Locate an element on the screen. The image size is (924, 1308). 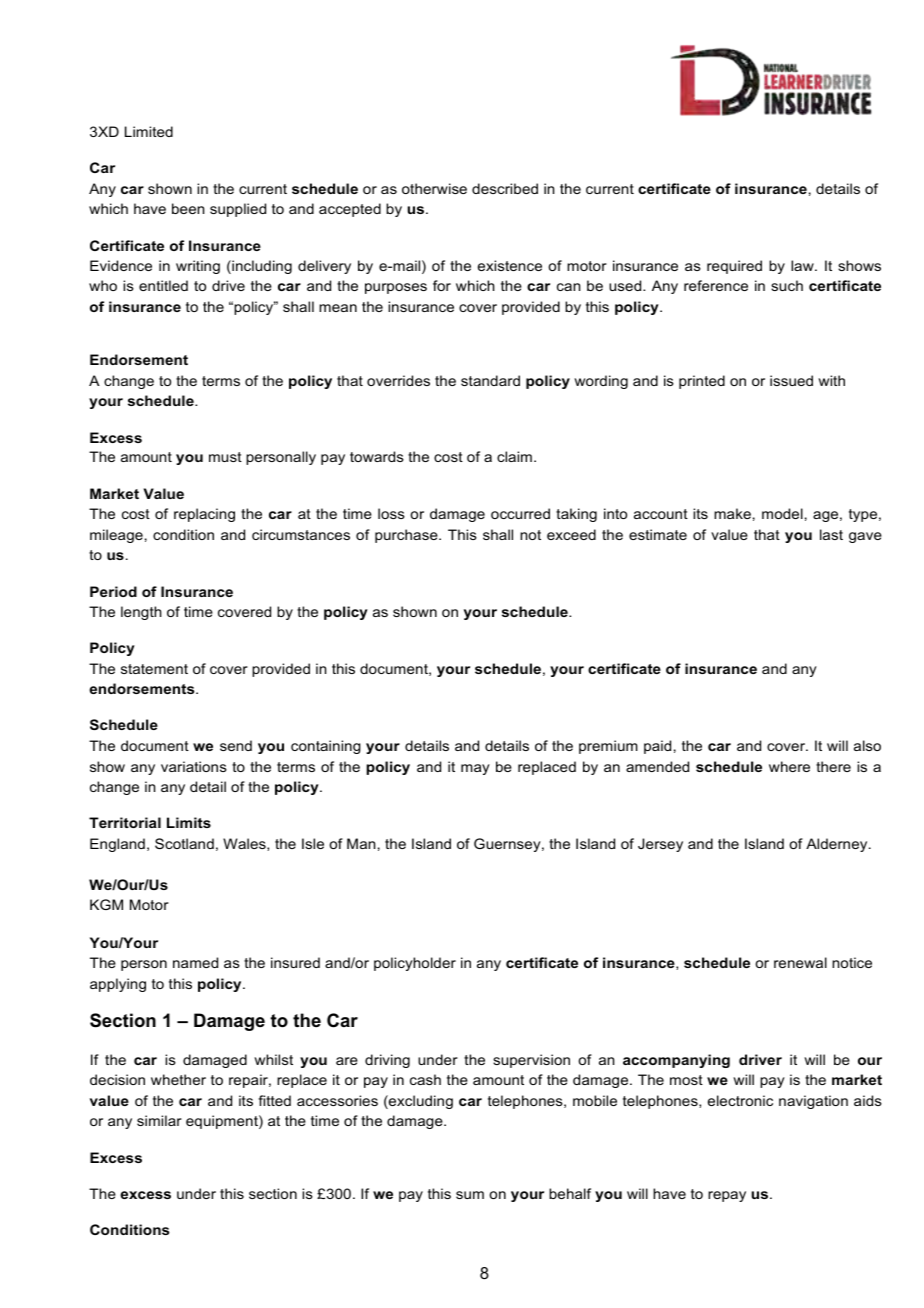
Limited is located at coordinates (149, 131).
